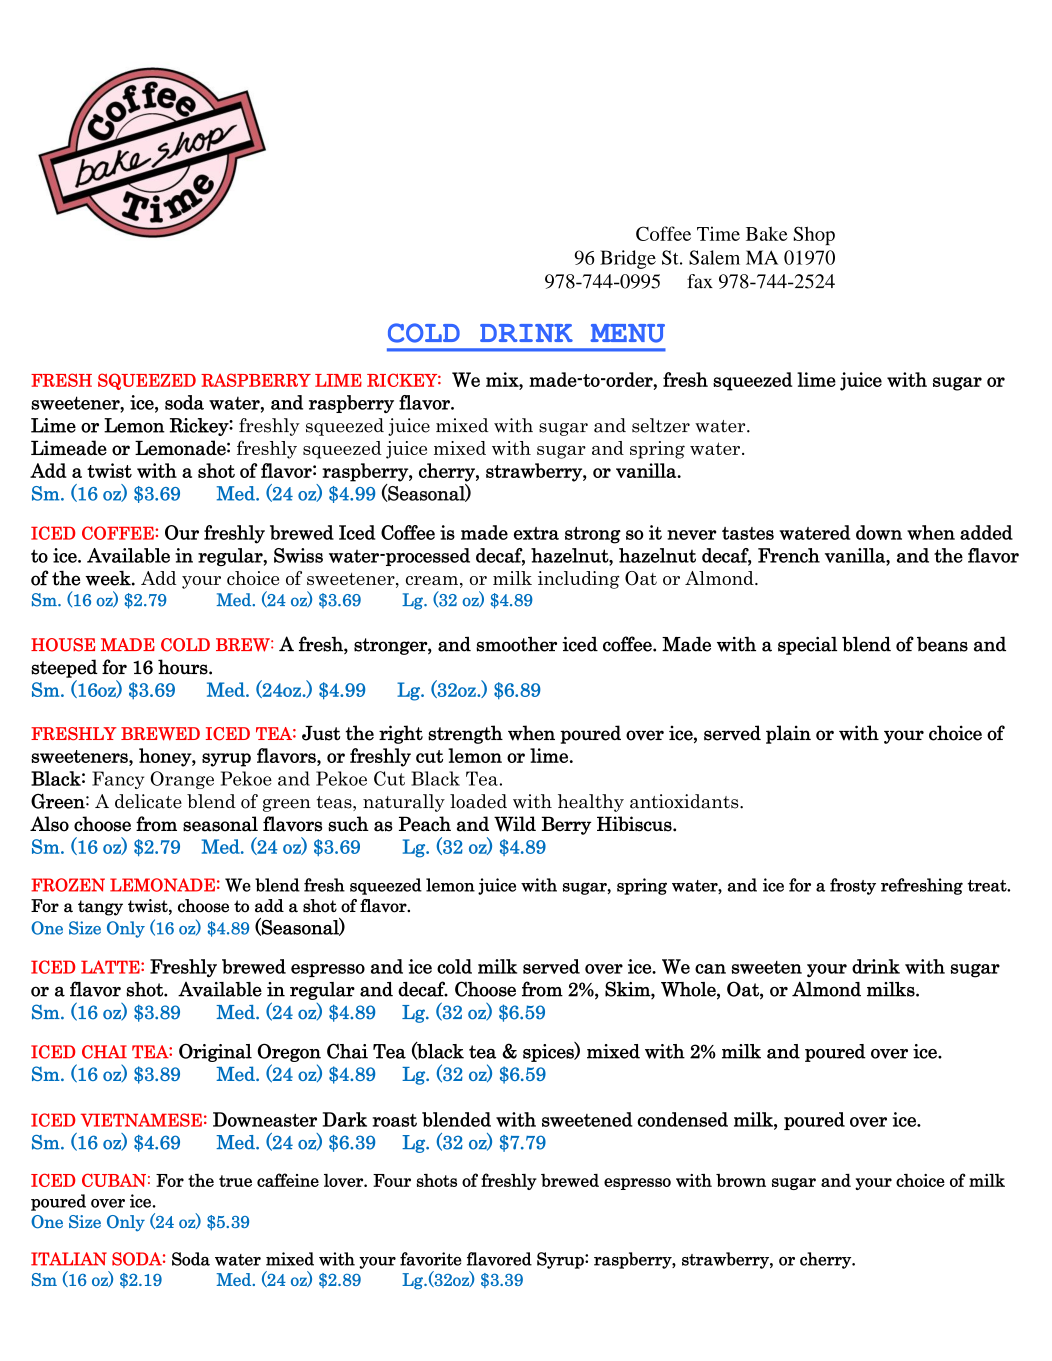  Describe the element at coordinates (114, 1180) in the document. I see `CUBAN` at that location.
